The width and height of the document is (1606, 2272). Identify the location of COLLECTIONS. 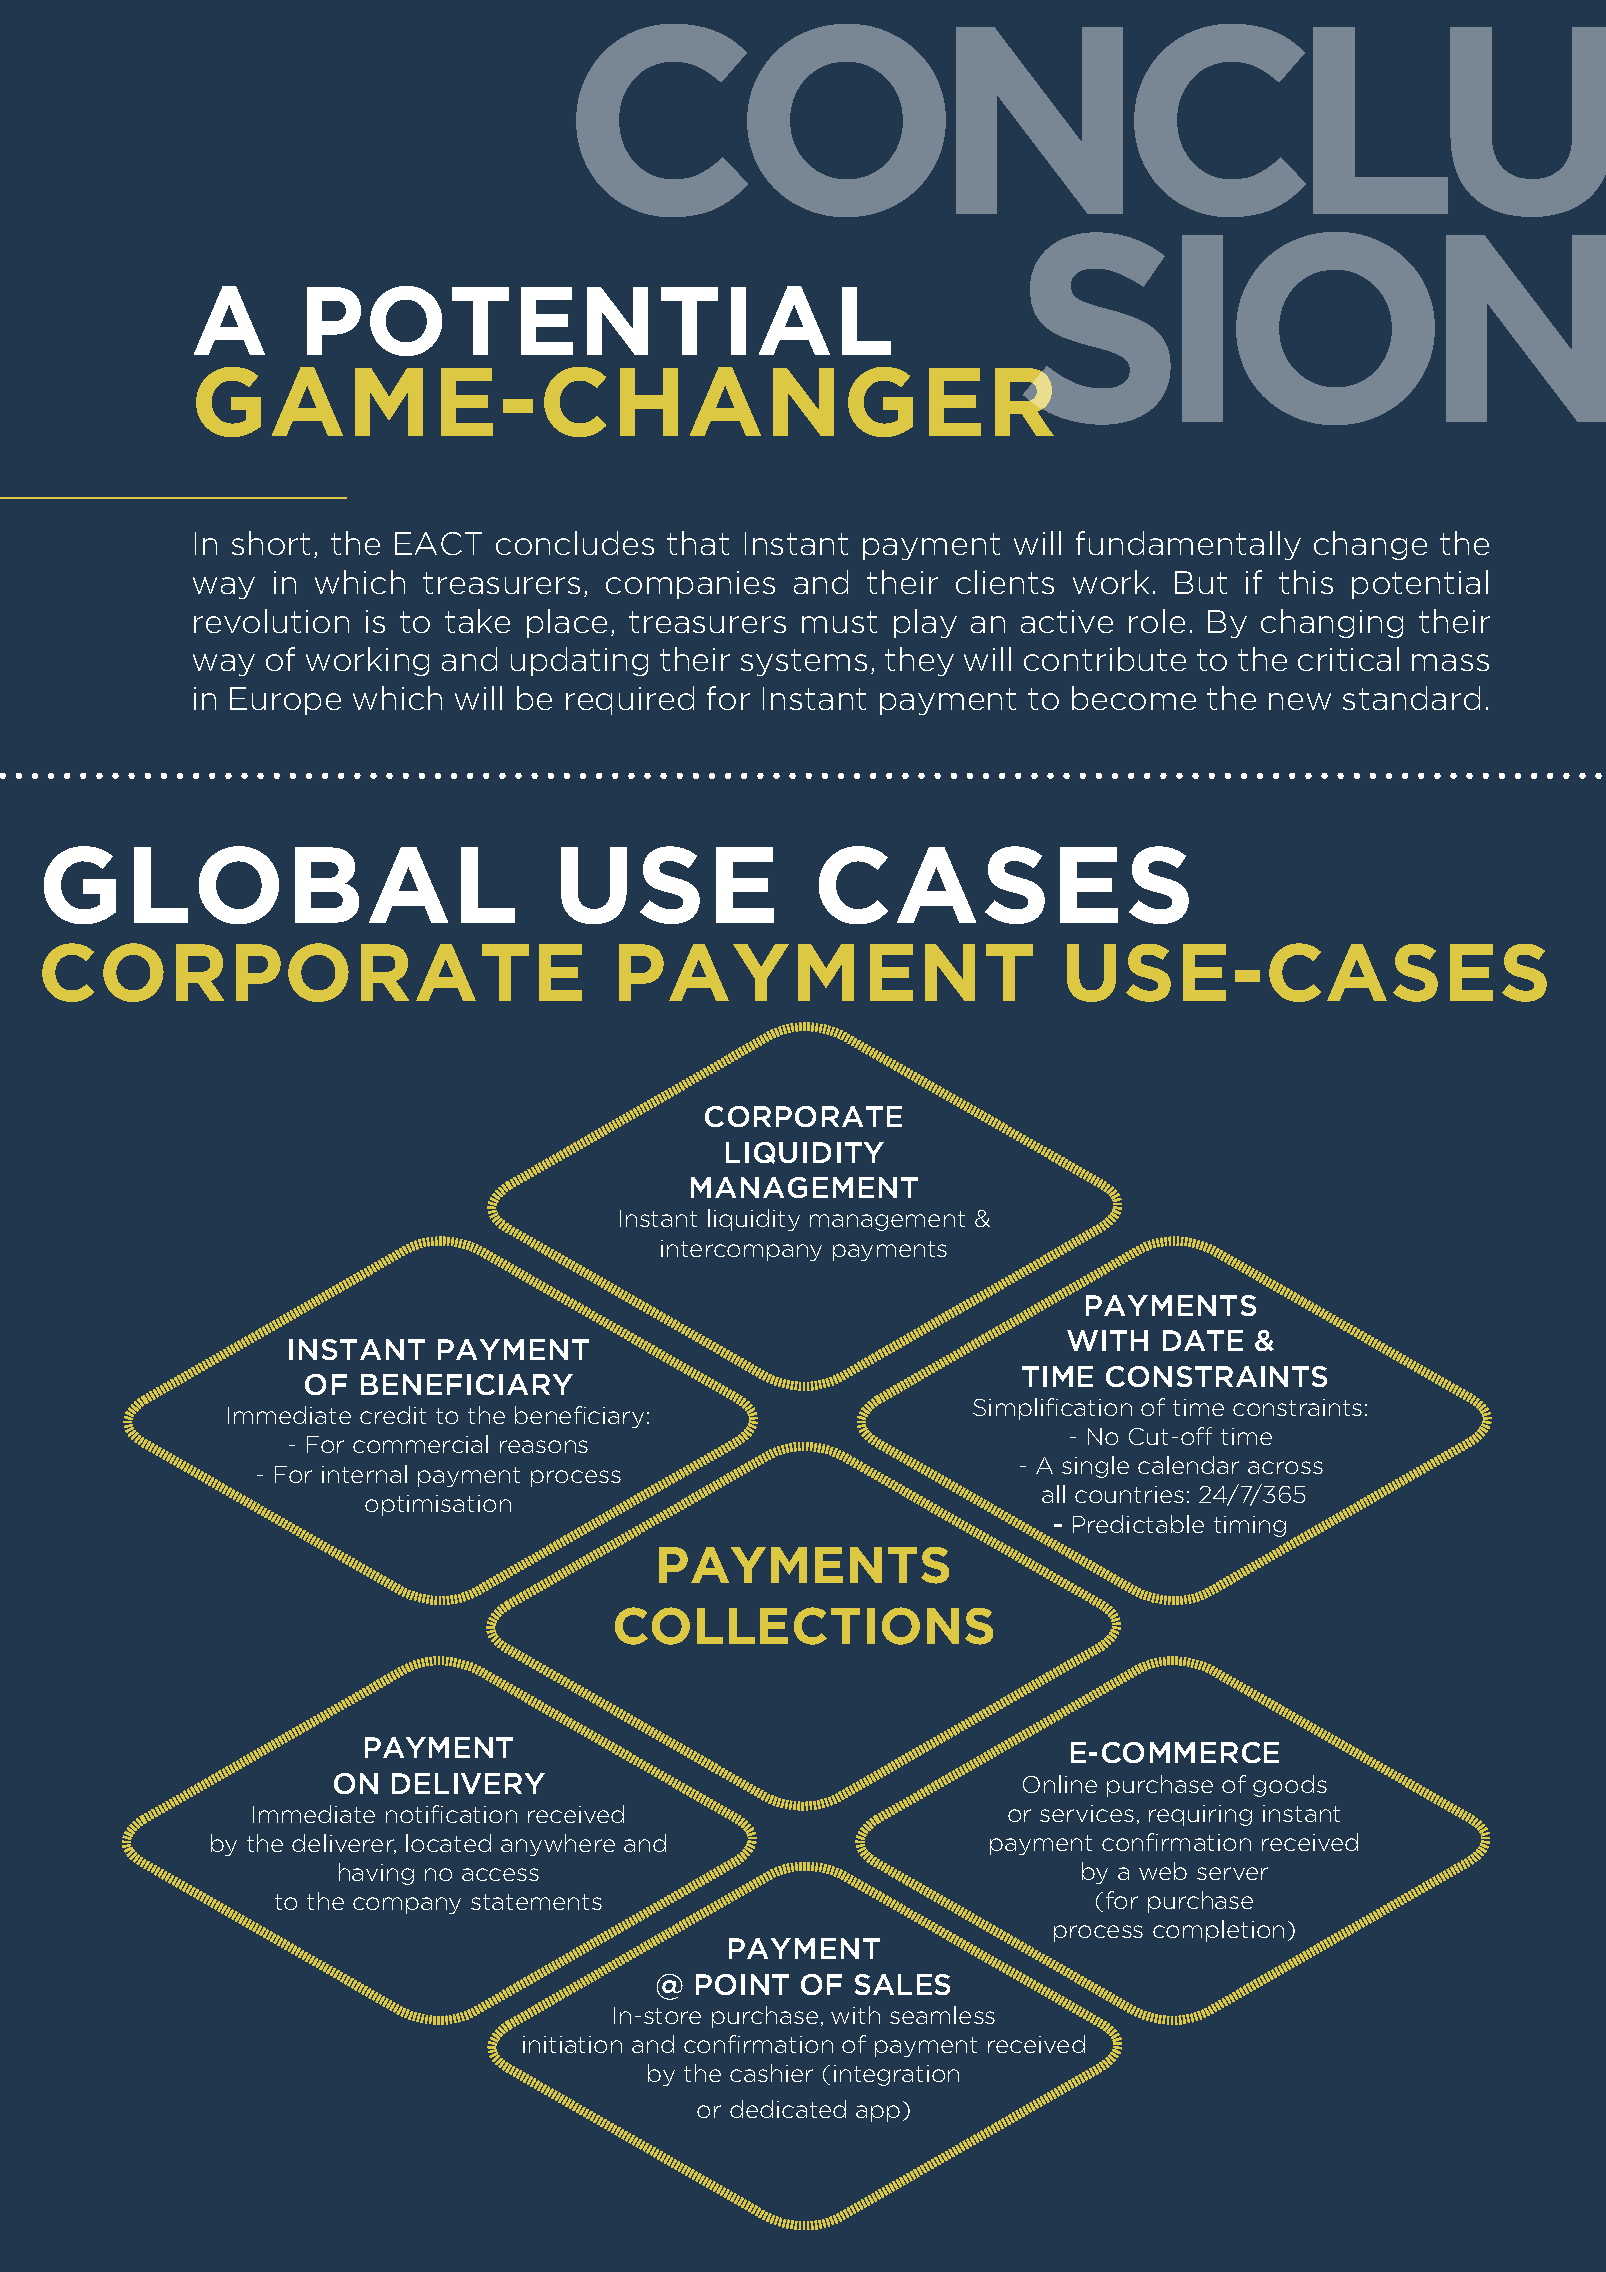
(804, 1626).
